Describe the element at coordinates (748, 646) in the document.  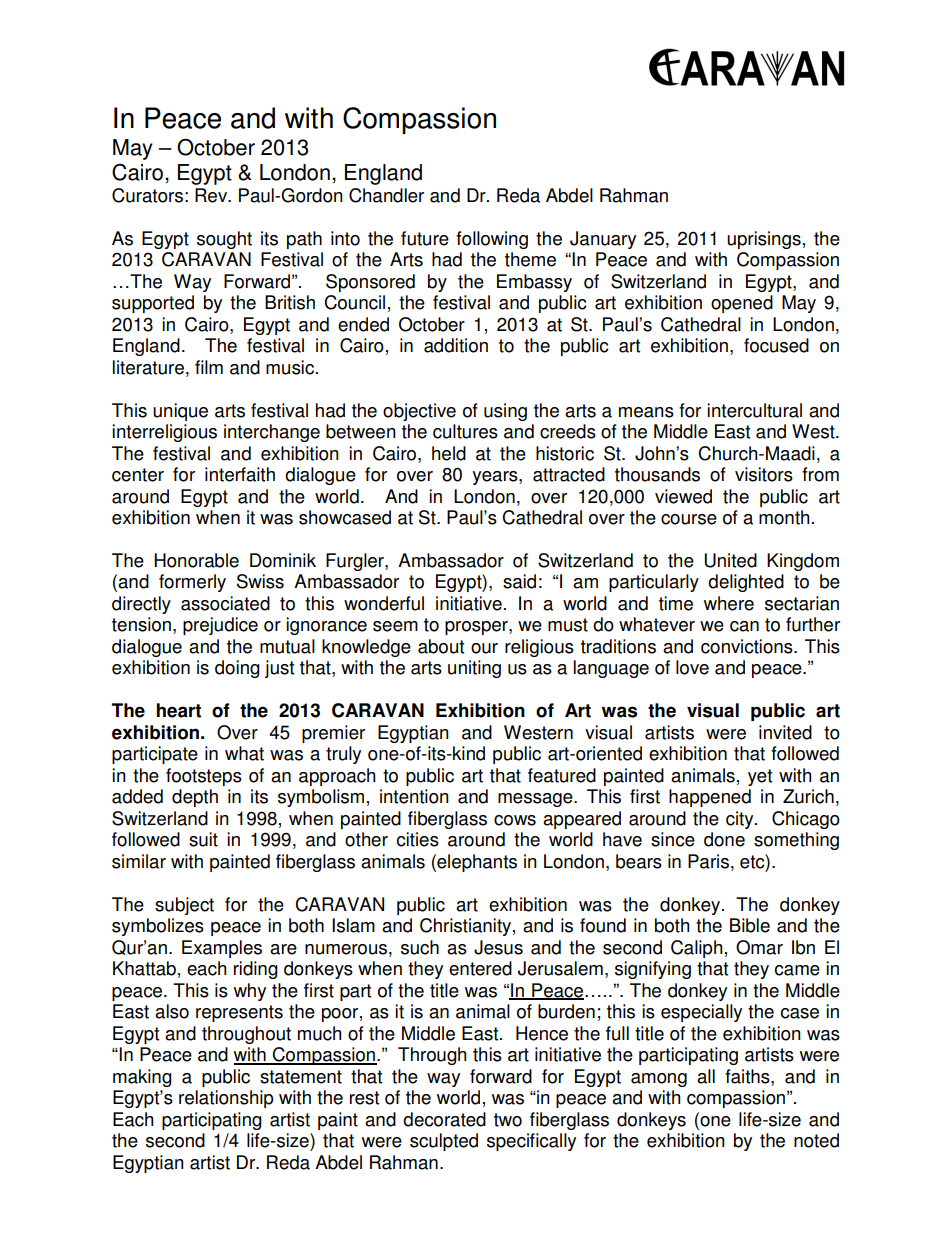
I see `convictions` at that location.
